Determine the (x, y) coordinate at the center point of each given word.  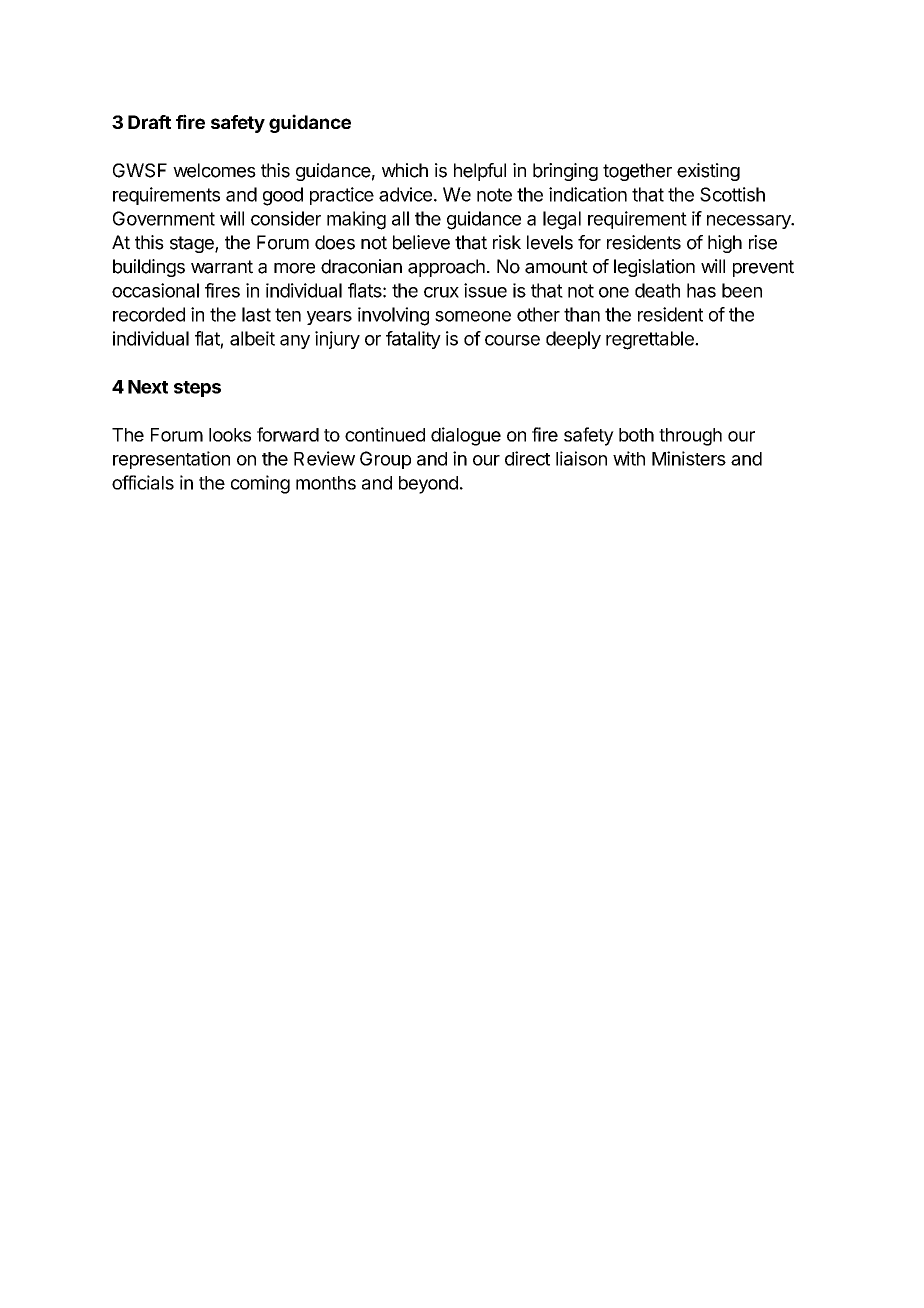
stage (193, 244)
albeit (252, 338)
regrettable (651, 340)
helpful (480, 172)
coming (260, 484)
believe (421, 242)
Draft (149, 122)
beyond (428, 485)
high (725, 244)
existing (708, 172)
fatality (413, 340)
